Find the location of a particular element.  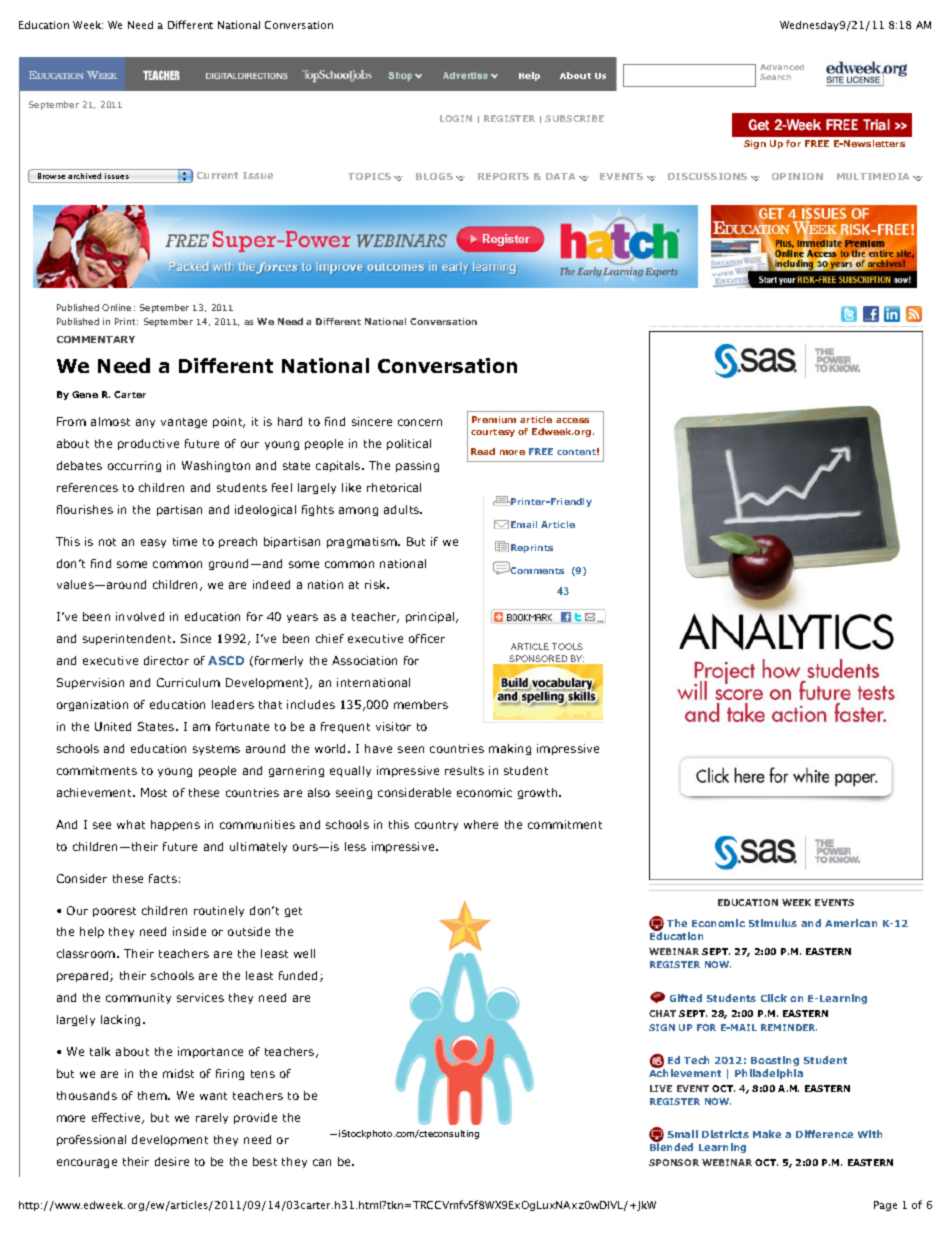

desire is located at coordinates (172, 1161).
